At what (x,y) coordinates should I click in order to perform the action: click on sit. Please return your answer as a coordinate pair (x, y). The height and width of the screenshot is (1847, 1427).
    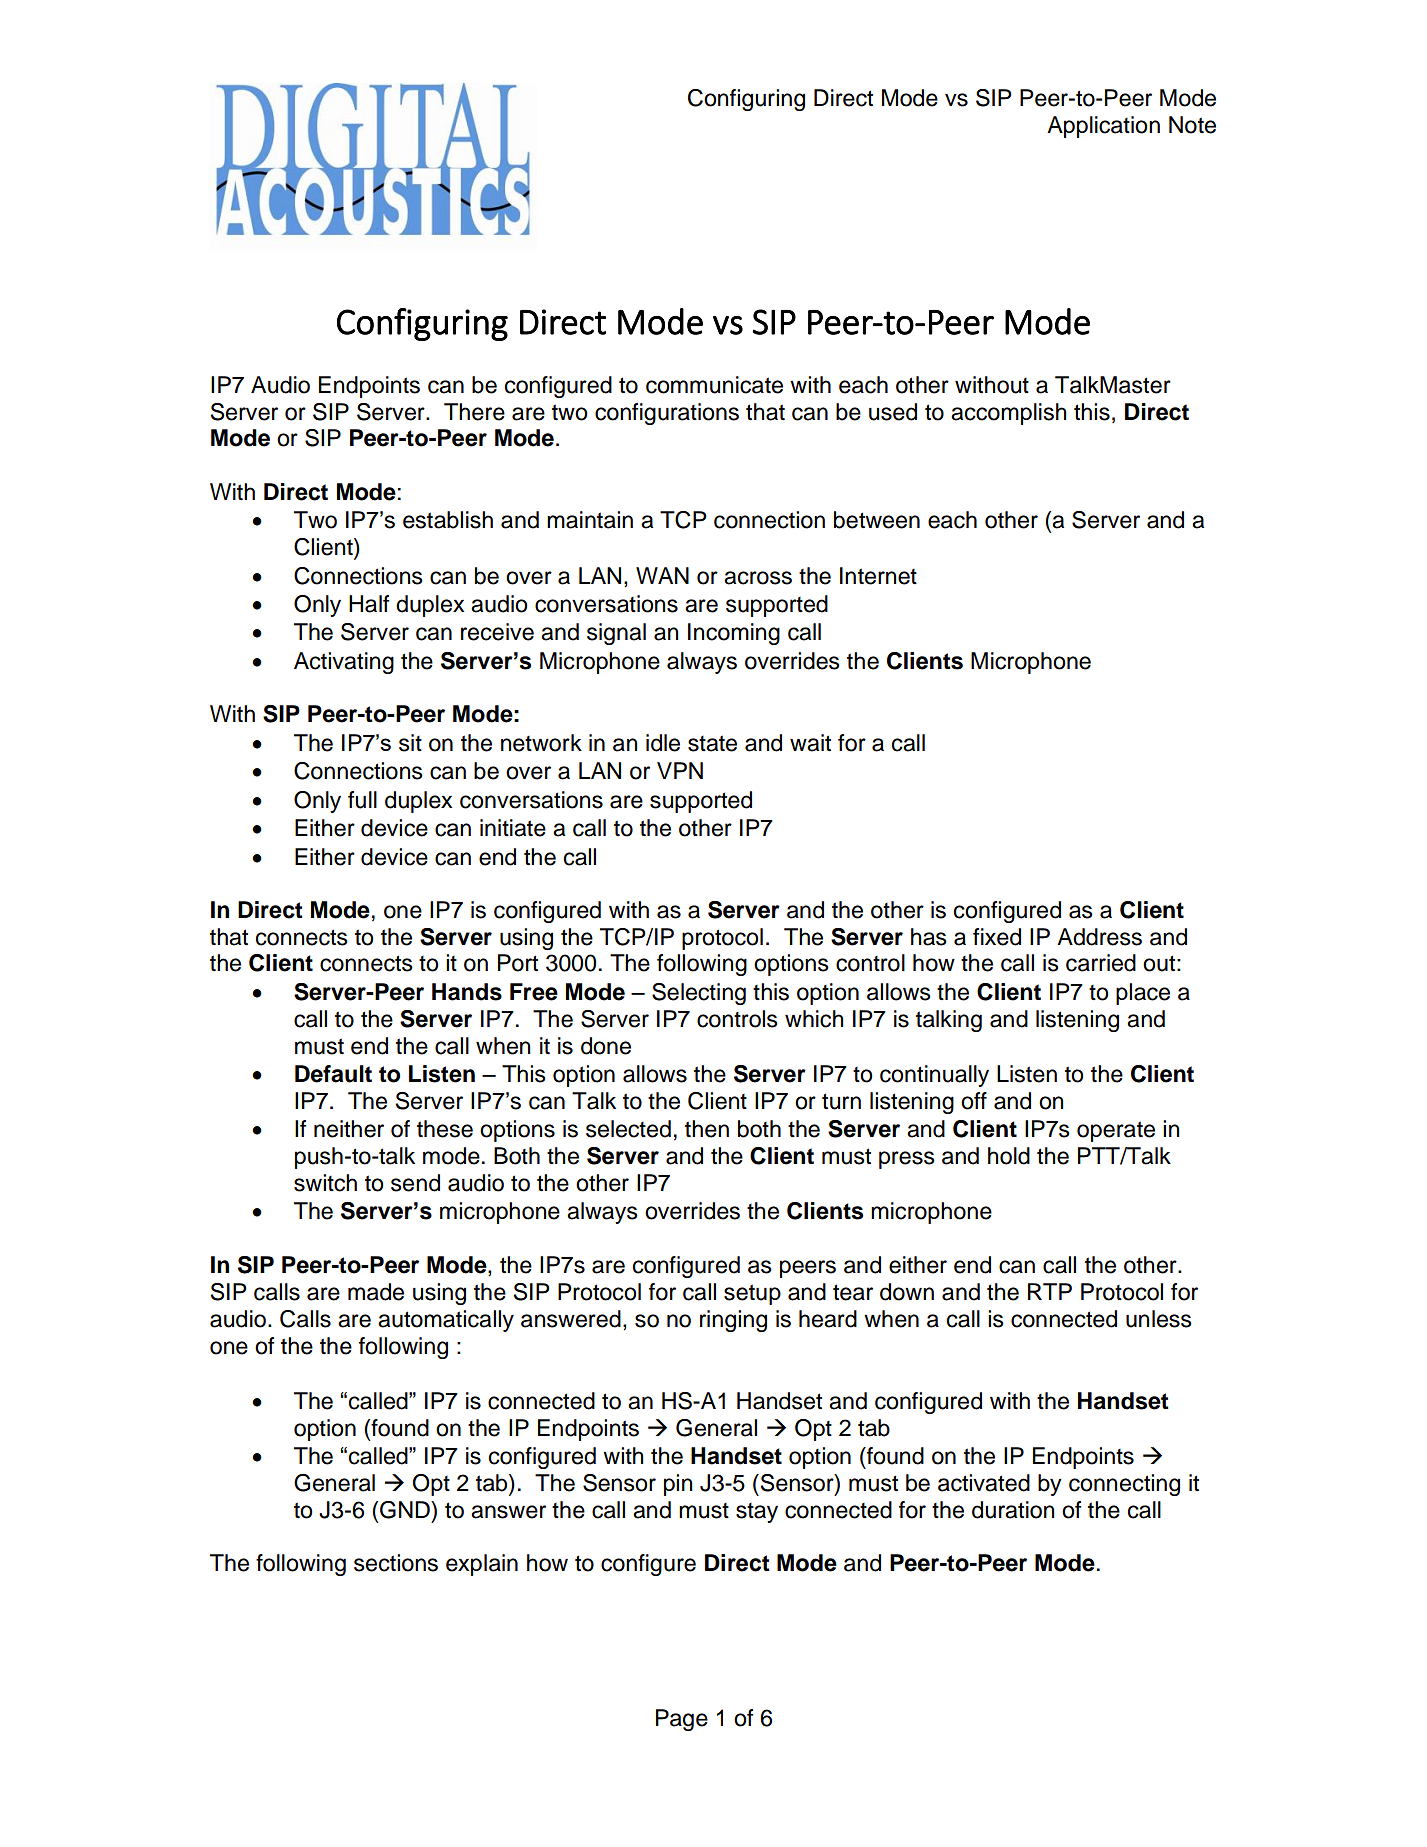
    Looking at the image, I should click on (410, 743).
